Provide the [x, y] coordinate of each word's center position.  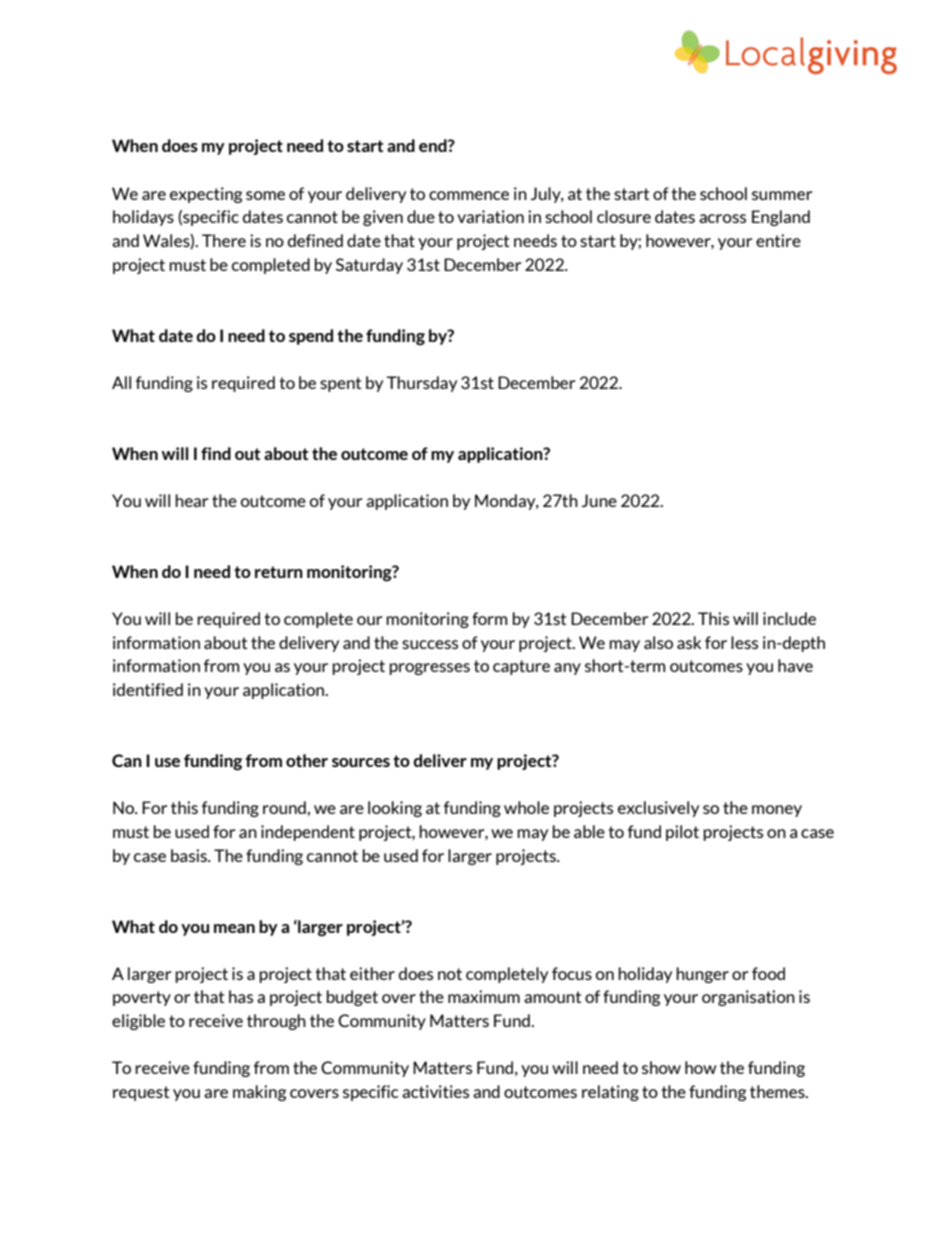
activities [435, 1091]
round [285, 807]
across [722, 218]
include [789, 618]
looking [395, 809]
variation [490, 216]
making [259, 1093]
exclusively [658, 809]
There [224, 240]
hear [191, 500]
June [599, 500]
